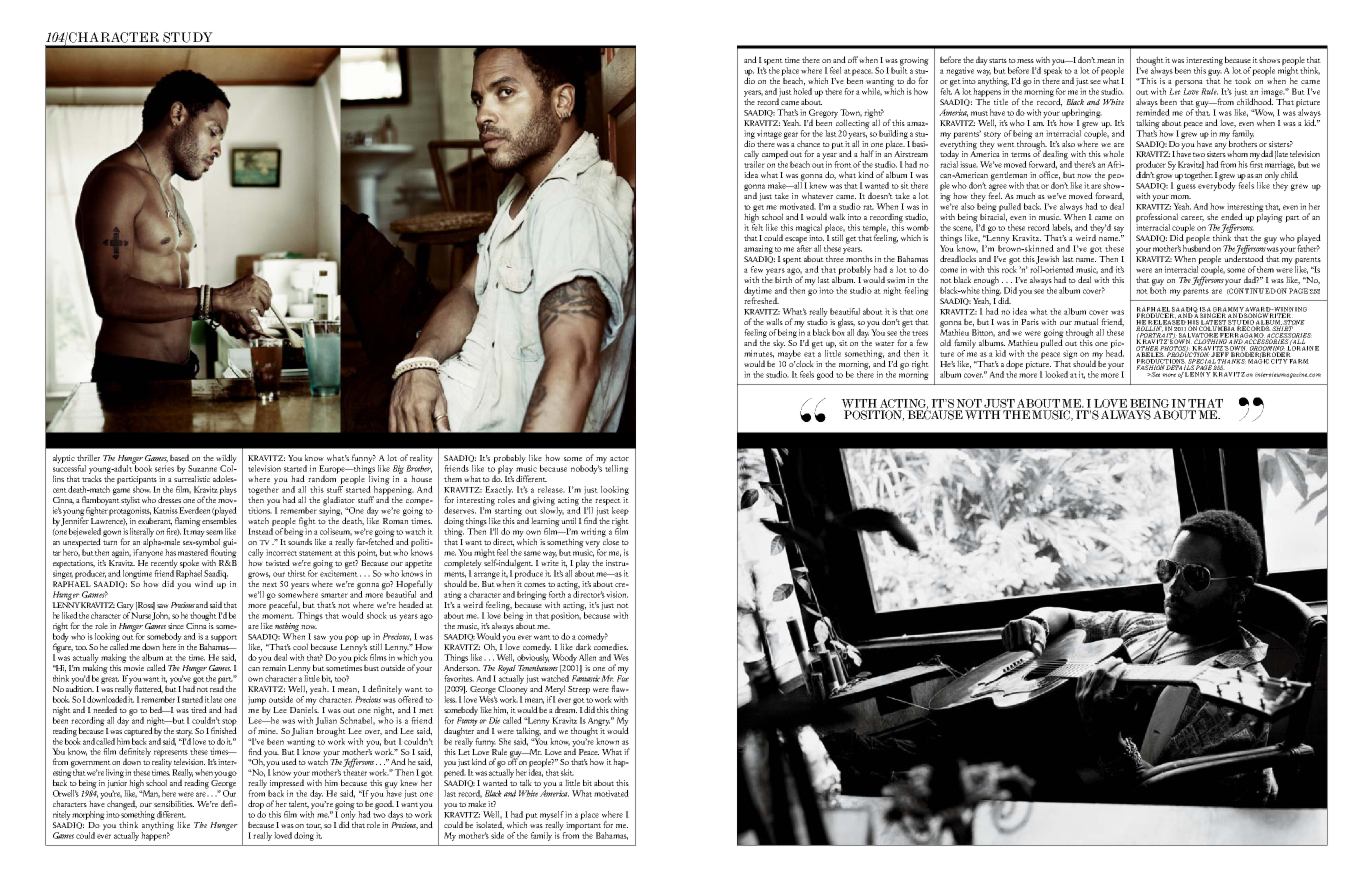  What do you see at coordinates (802, 90) in the screenshot?
I see `holed` at bounding box center [802, 90].
